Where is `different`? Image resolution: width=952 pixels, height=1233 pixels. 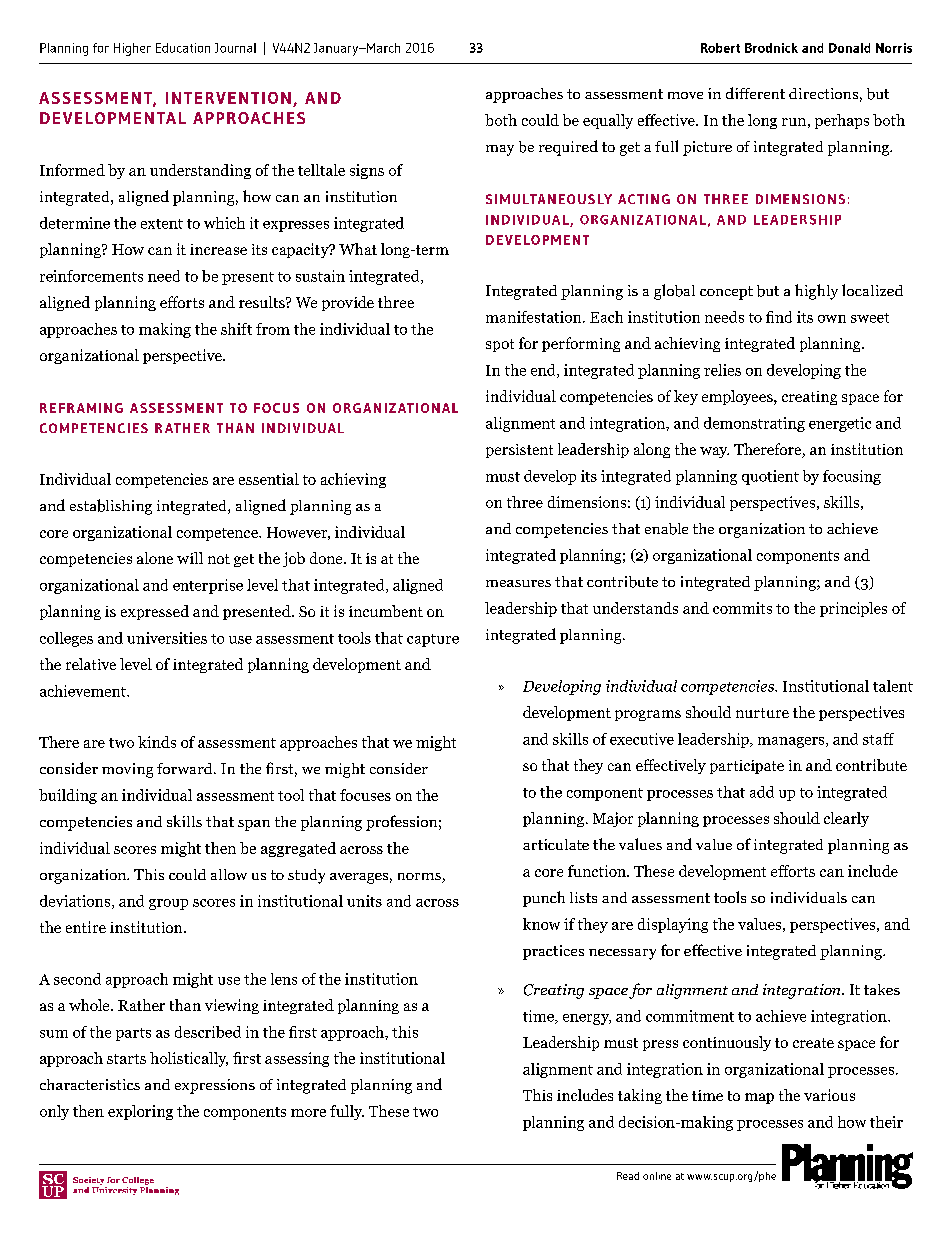 different is located at coordinates (755, 93).
